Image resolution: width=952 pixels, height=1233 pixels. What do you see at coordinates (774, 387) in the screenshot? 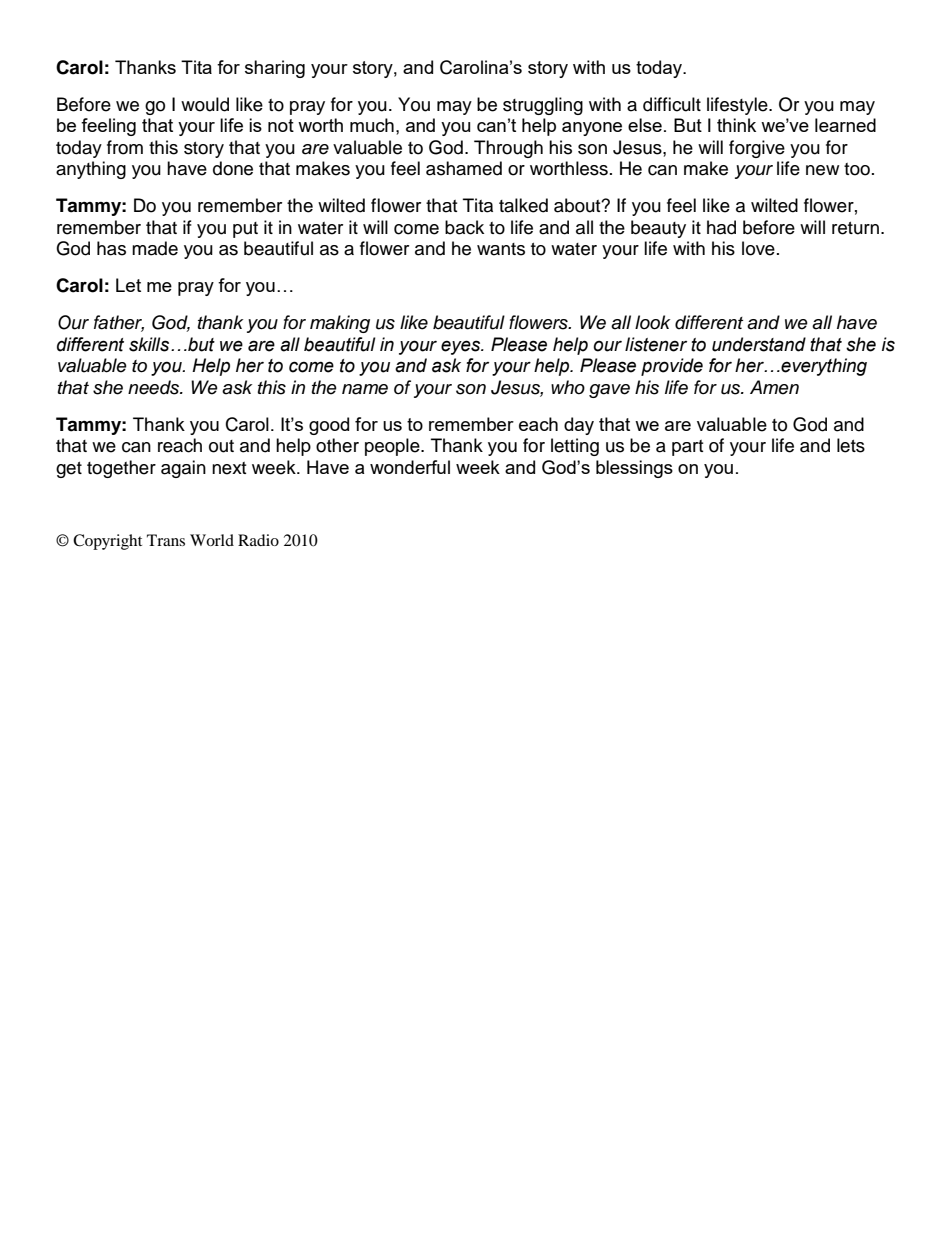
I see `Amen` at bounding box center [774, 387].
